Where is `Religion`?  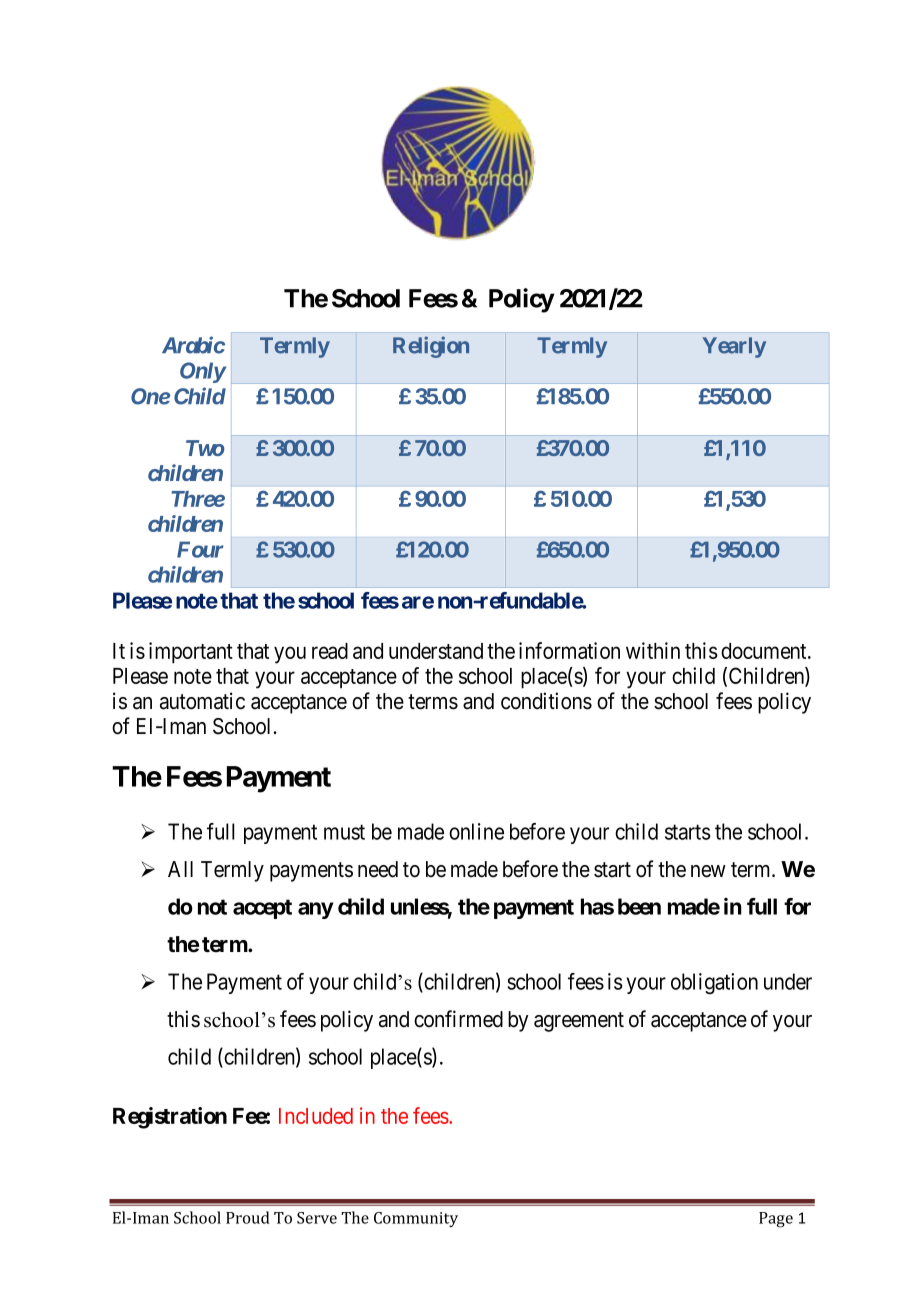 Religion is located at coordinates (431, 347).
